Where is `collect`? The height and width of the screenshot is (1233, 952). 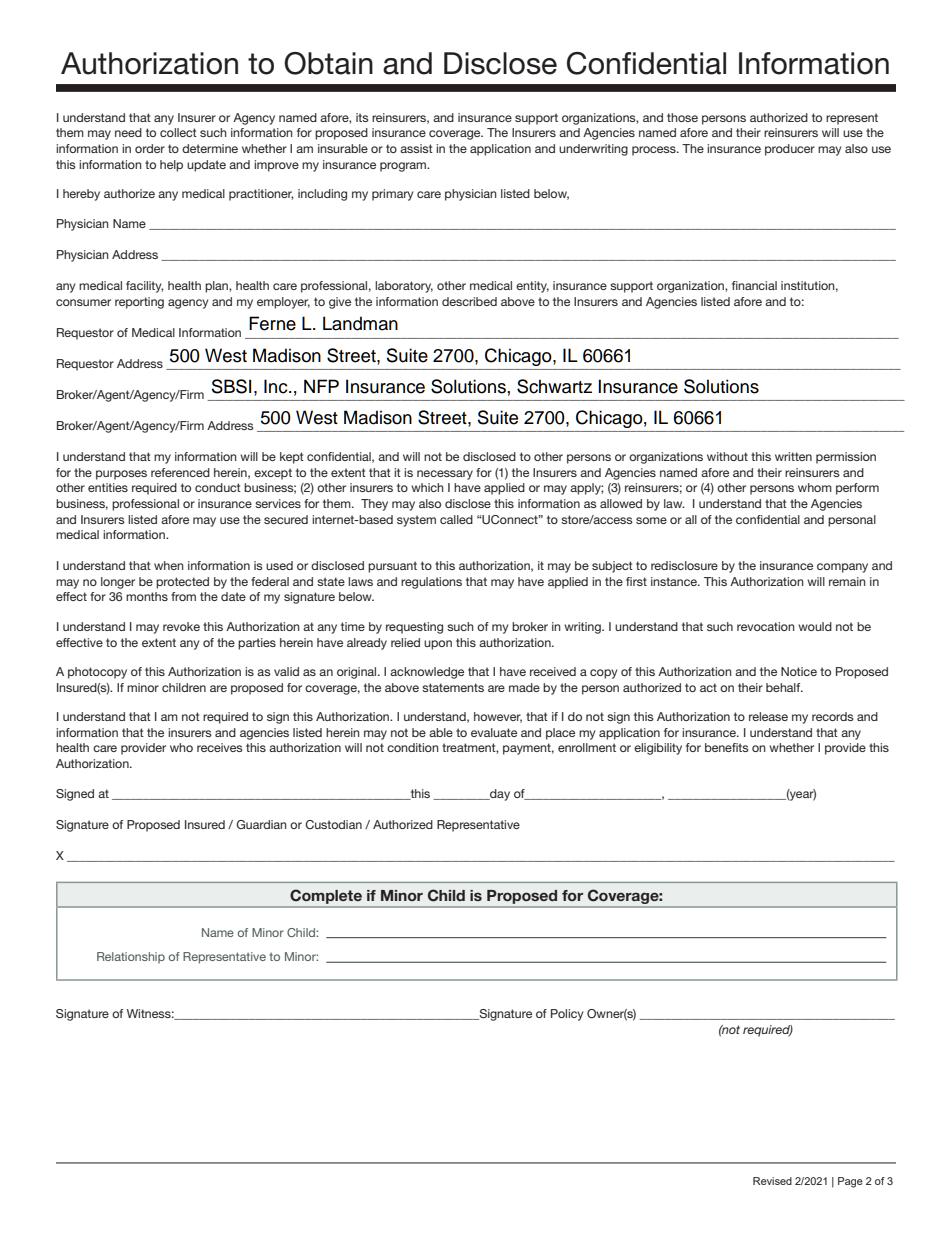 collect is located at coordinates (178, 132).
